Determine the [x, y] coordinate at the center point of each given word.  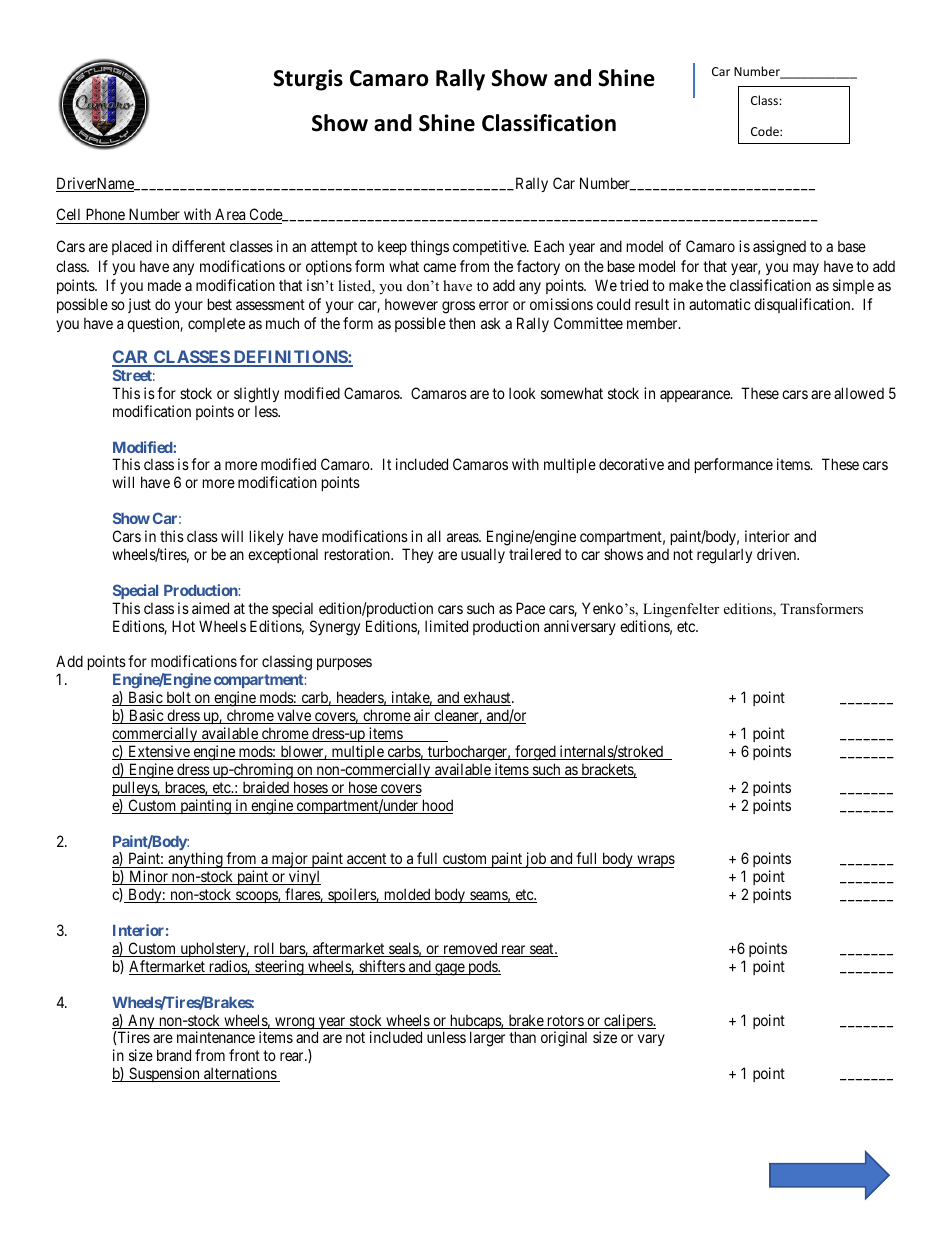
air [422, 716]
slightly [256, 395]
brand [174, 1055]
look [522, 393]
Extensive [159, 752]
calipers [628, 1021]
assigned [779, 248]
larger [487, 1039]
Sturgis [308, 80]
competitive [490, 247]
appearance [696, 396]
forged [535, 753]
